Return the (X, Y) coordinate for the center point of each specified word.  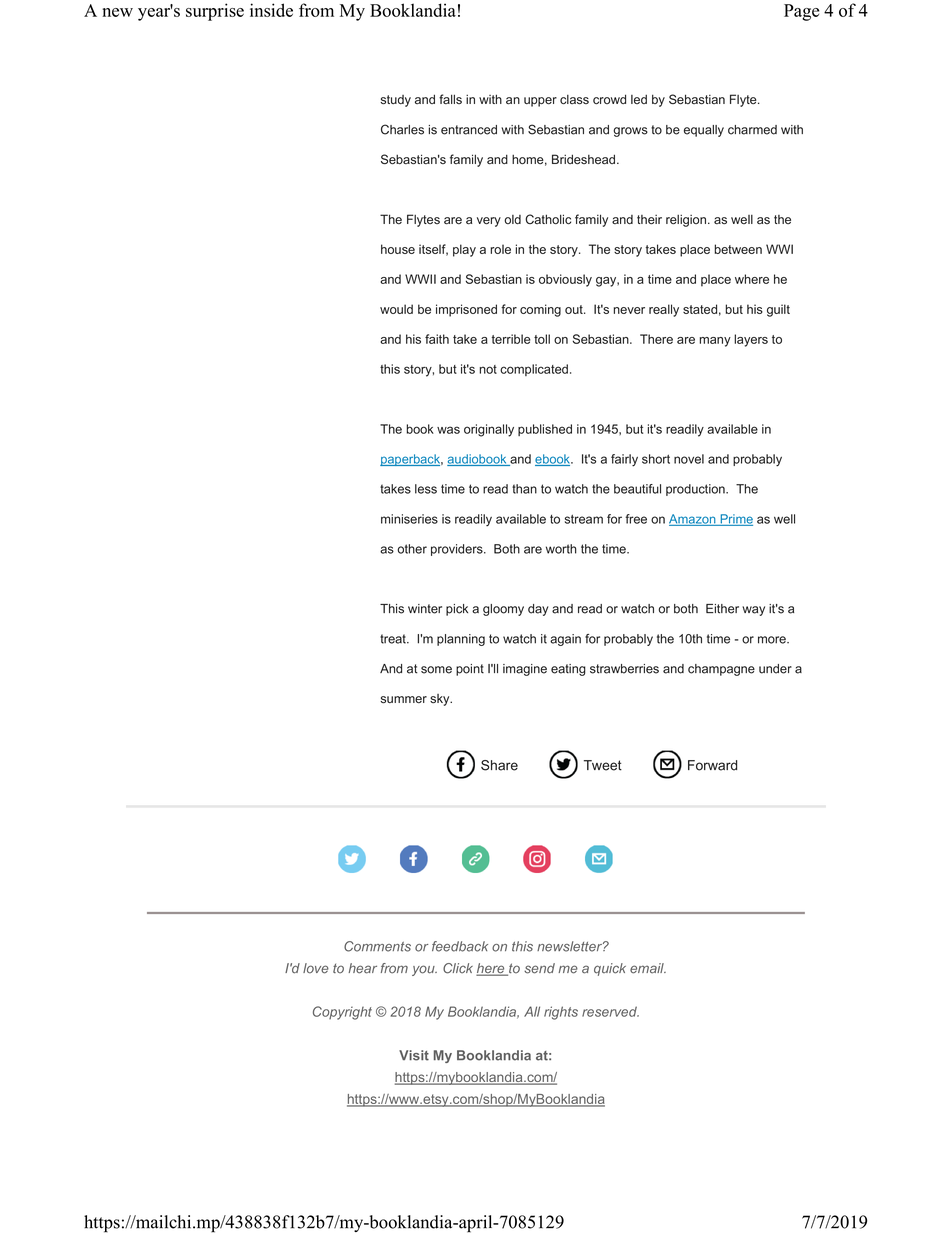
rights (561, 1013)
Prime (735, 520)
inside (271, 10)
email (648, 968)
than (524, 489)
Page (801, 12)
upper (540, 102)
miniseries (409, 519)
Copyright (342, 1013)
